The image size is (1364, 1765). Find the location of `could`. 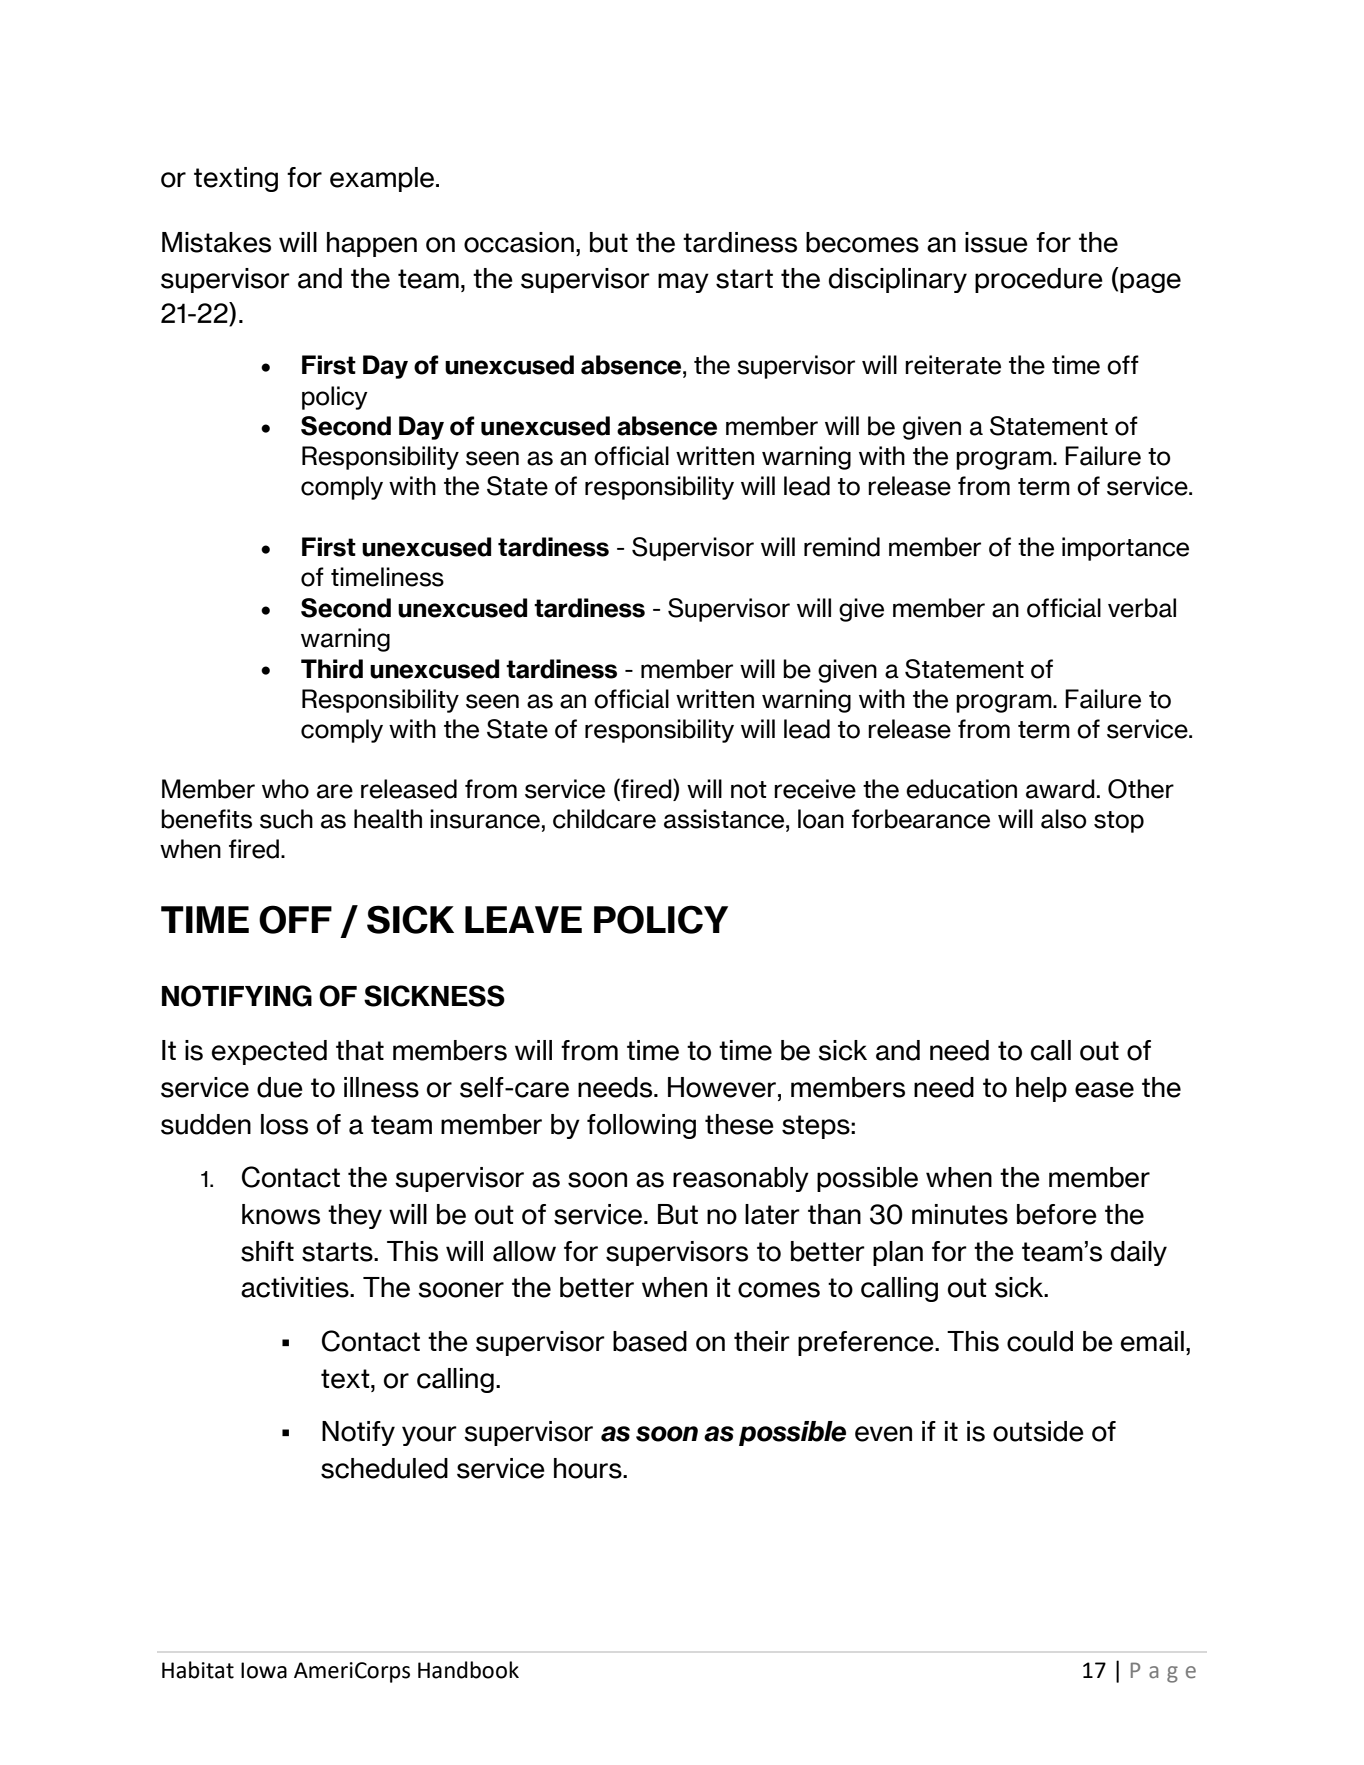

could is located at coordinates (1040, 1341).
